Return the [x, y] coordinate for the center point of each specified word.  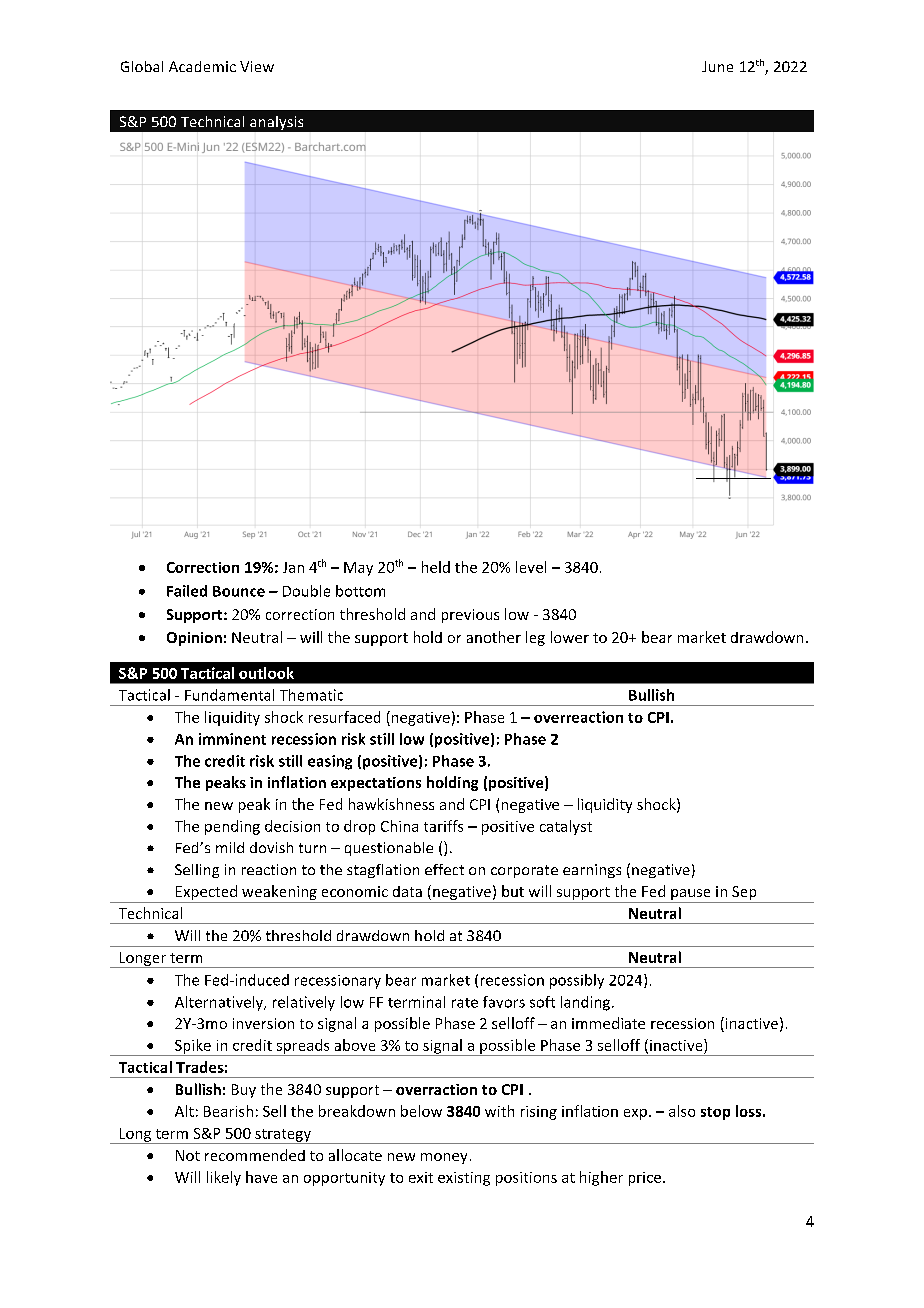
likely [224, 1178]
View [257, 66]
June [717, 66]
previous [470, 616]
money [444, 1158]
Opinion [194, 639]
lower [570, 637]
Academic [202, 66]
